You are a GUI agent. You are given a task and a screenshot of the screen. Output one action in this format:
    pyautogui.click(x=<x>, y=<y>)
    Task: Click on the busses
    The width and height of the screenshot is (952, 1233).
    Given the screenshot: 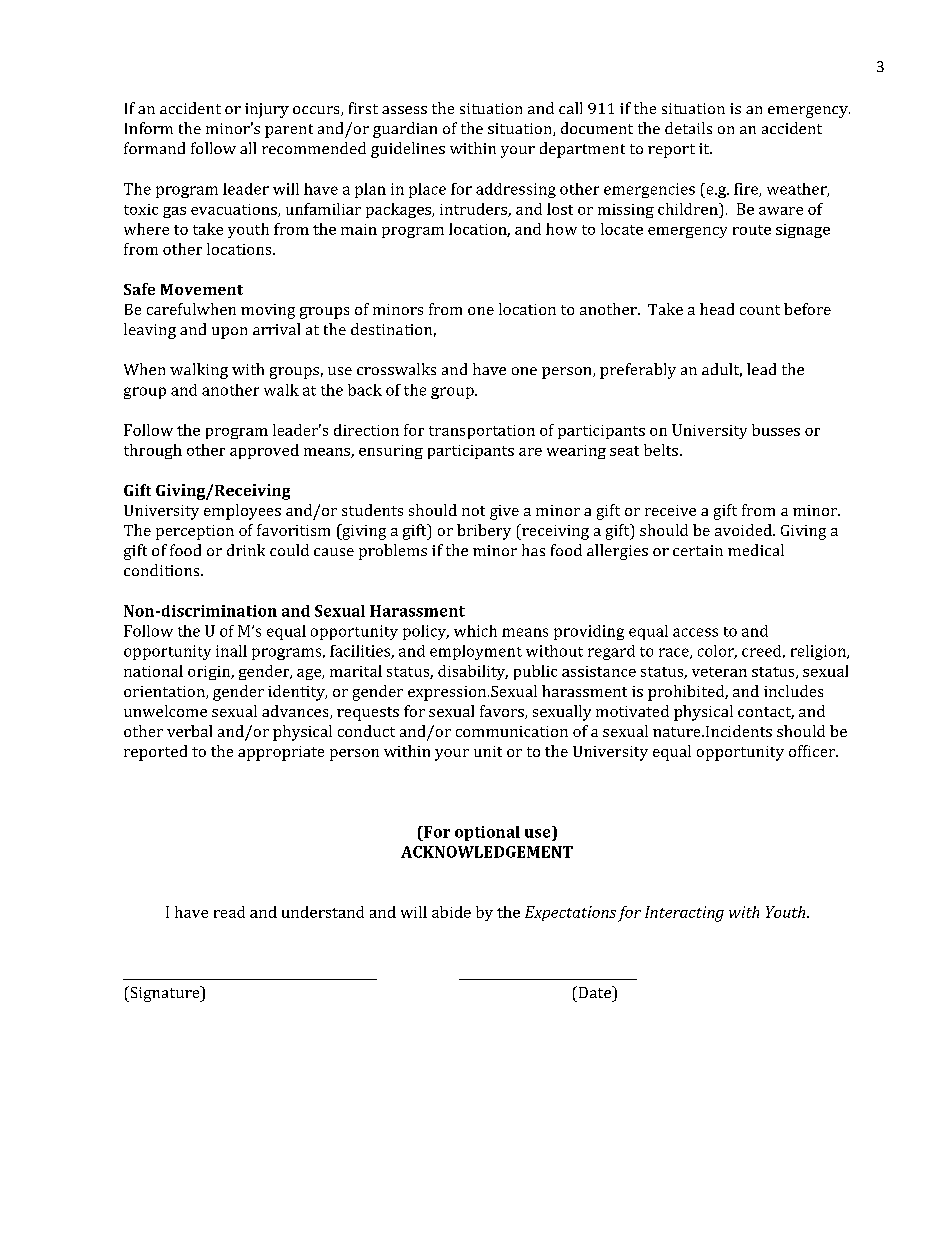 What is the action you would take?
    pyautogui.click(x=776, y=430)
